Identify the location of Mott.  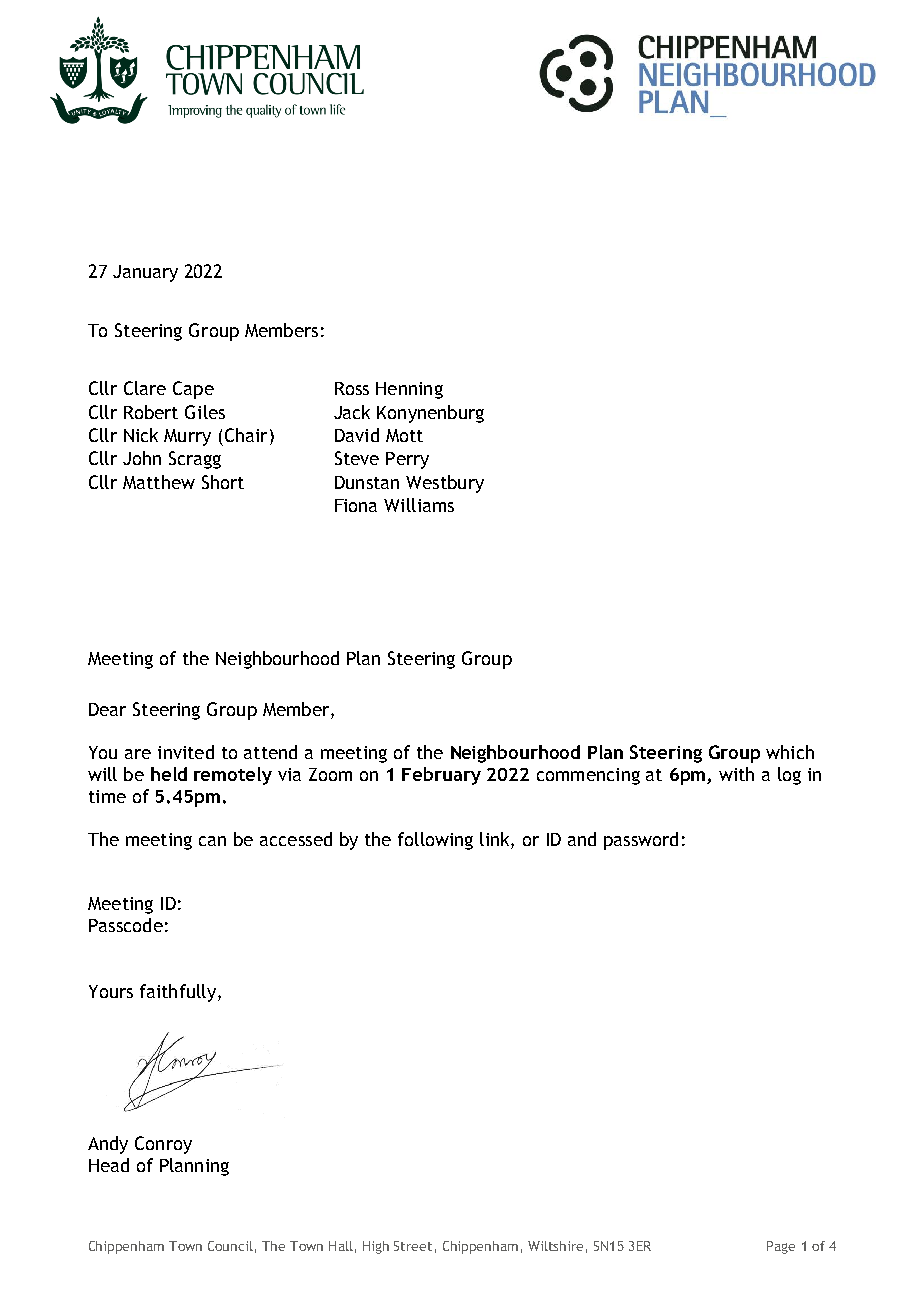
(404, 435).
